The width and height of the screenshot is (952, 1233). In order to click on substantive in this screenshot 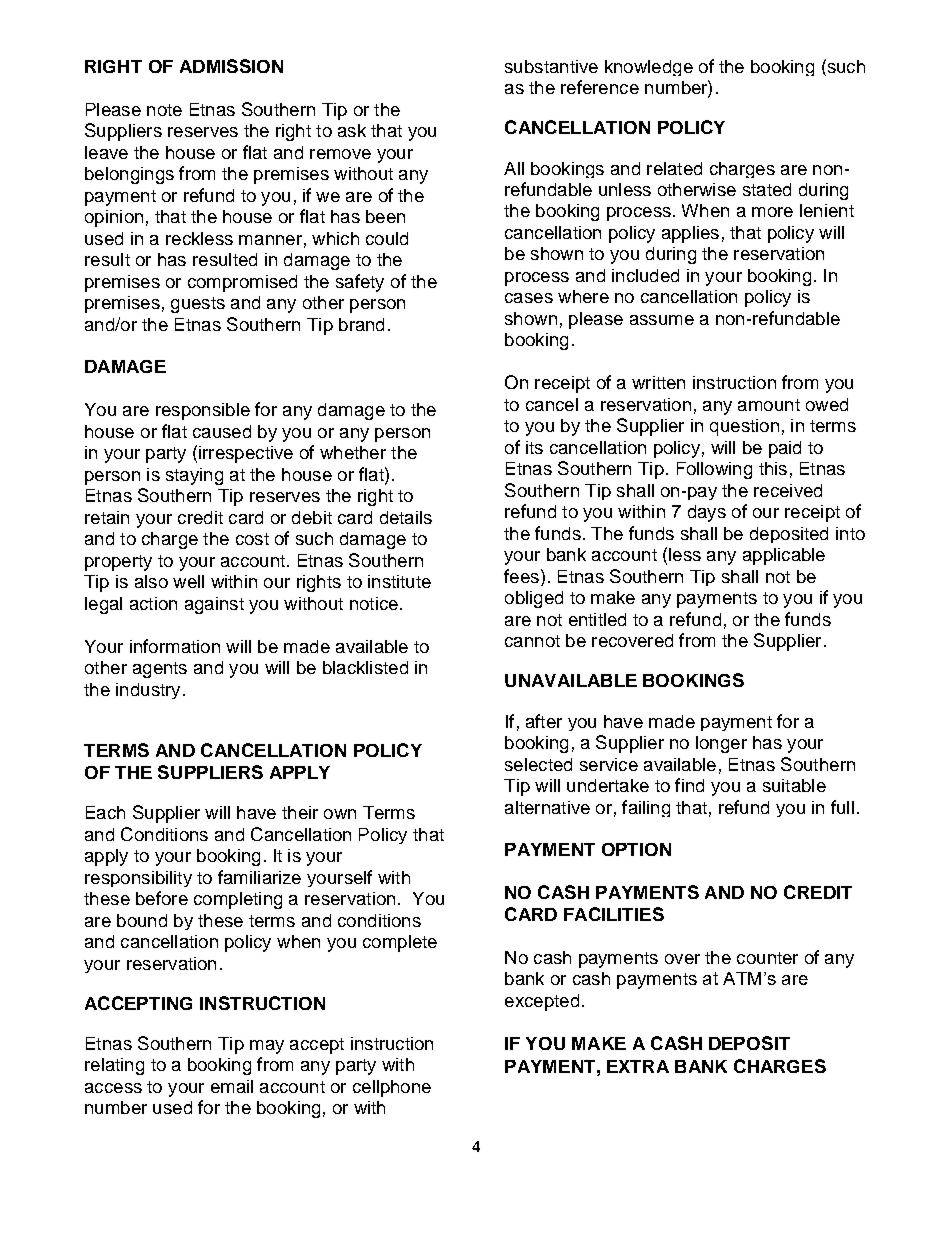, I will do `click(551, 66)`.
